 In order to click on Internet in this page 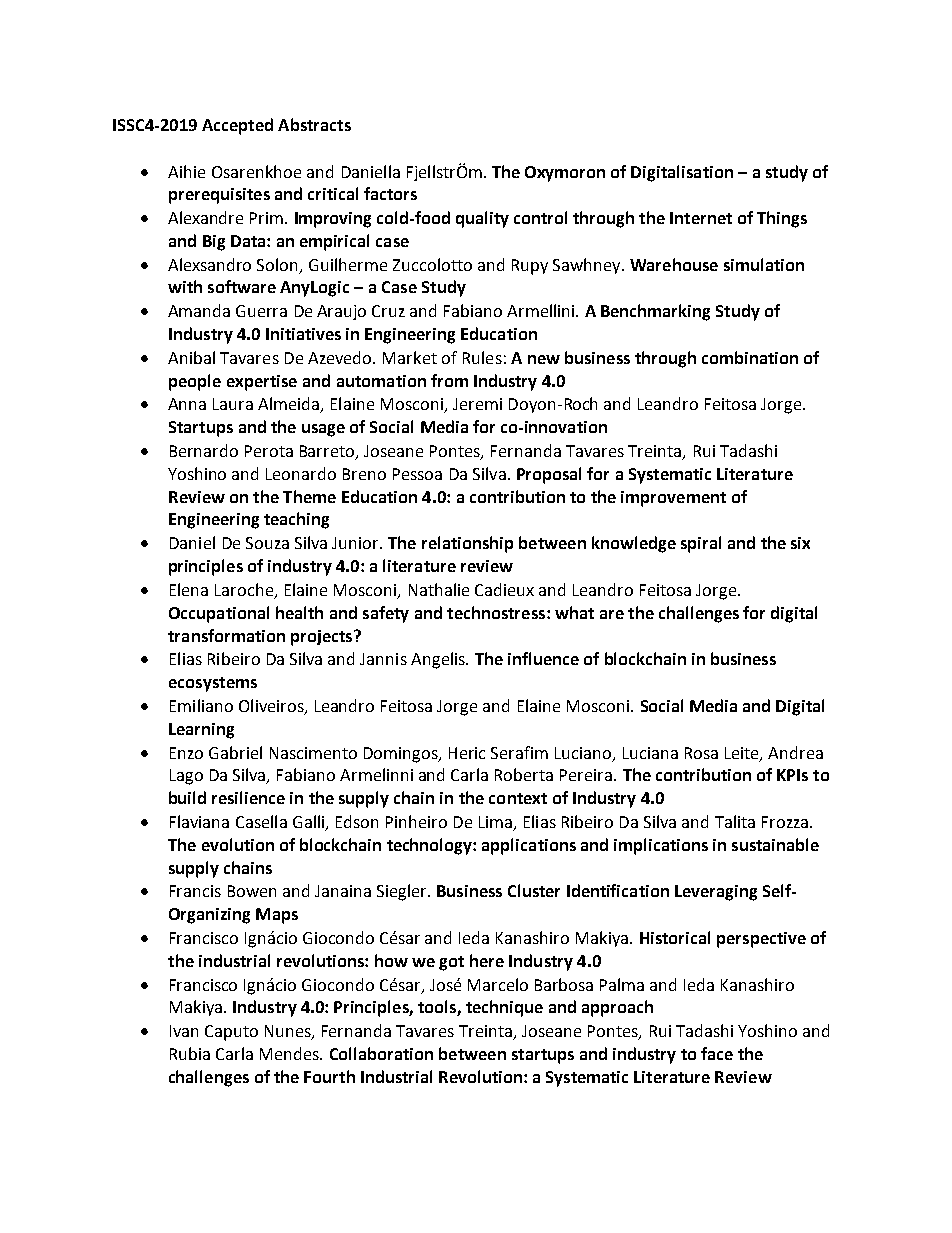, I will do `click(701, 218)`.
